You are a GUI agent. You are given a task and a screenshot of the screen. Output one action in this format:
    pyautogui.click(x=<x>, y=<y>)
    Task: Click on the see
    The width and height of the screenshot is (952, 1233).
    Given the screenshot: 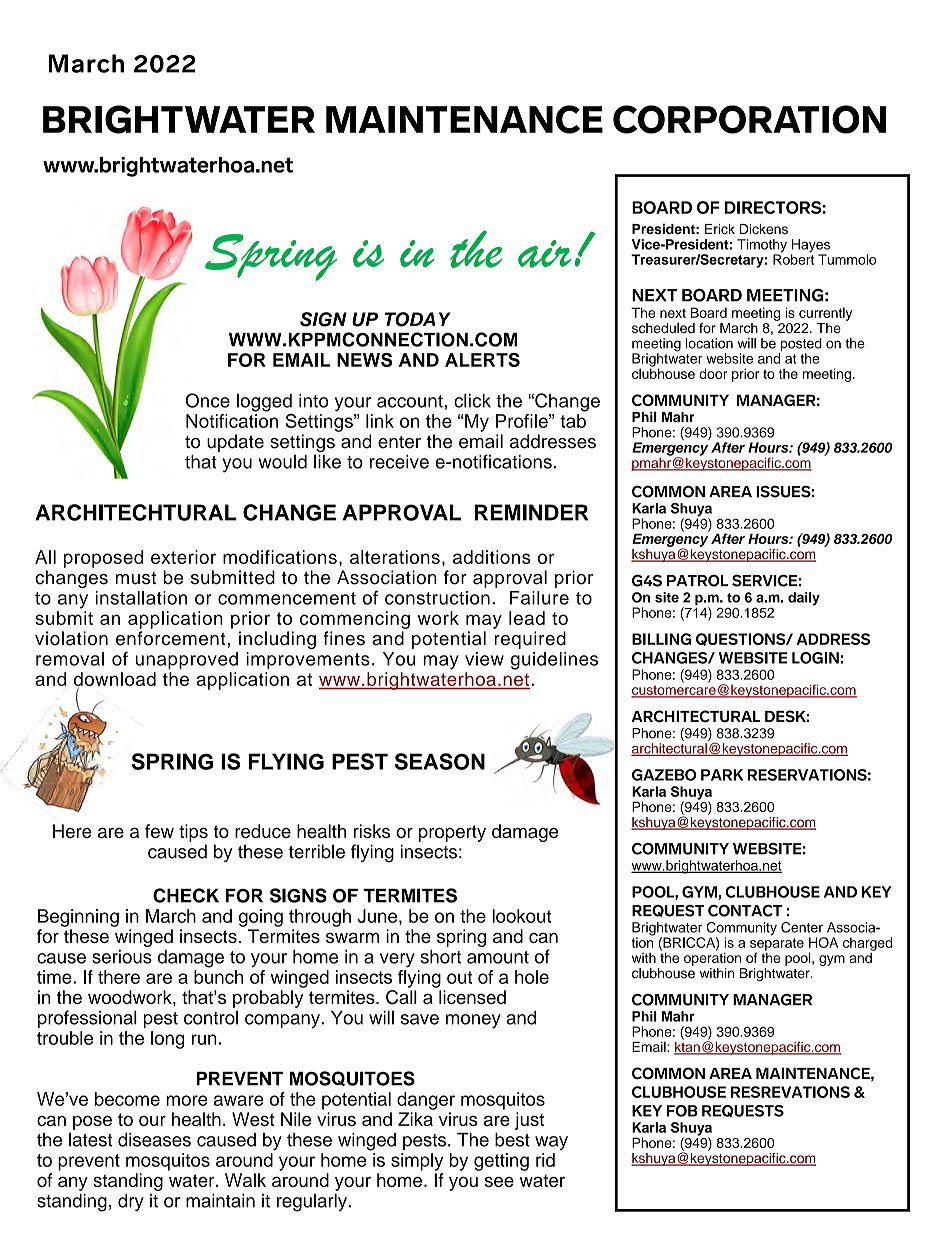 What is the action you would take?
    pyautogui.click(x=499, y=1181)
